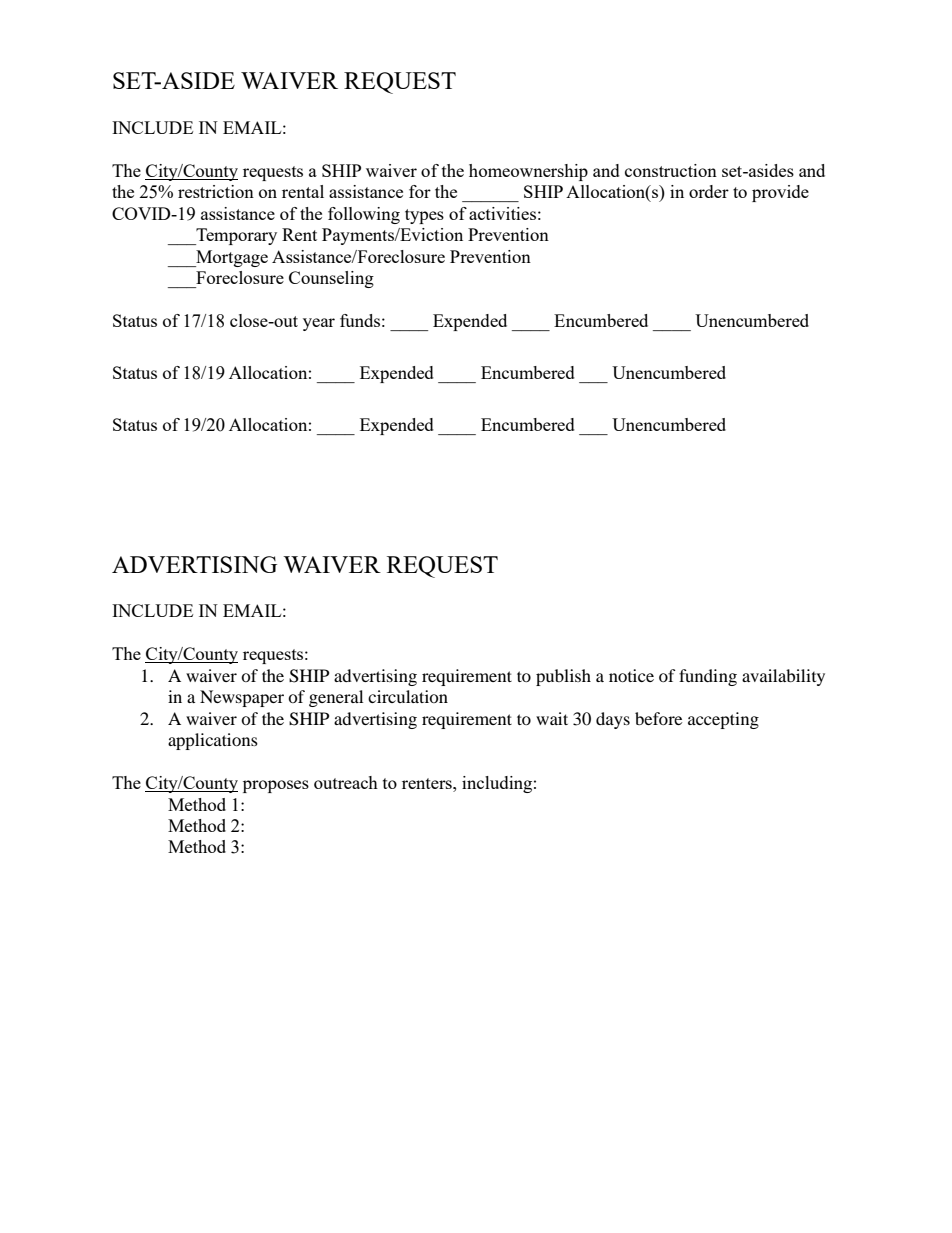 The height and width of the image is (1233, 952). Describe the element at coordinates (783, 677) in the image. I see `availability` at that location.
